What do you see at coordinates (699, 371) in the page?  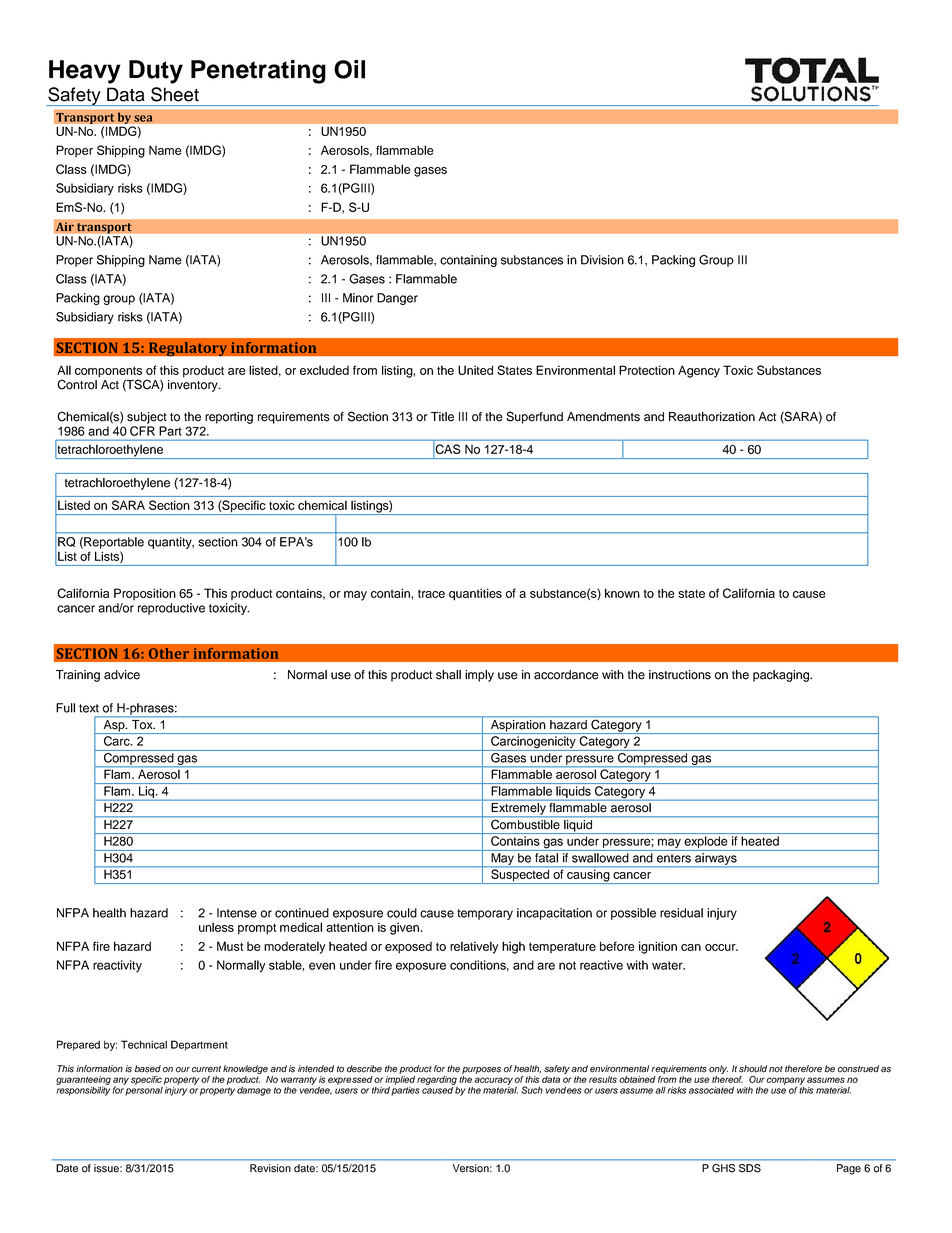 I see `Agency` at bounding box center [699, 371].
